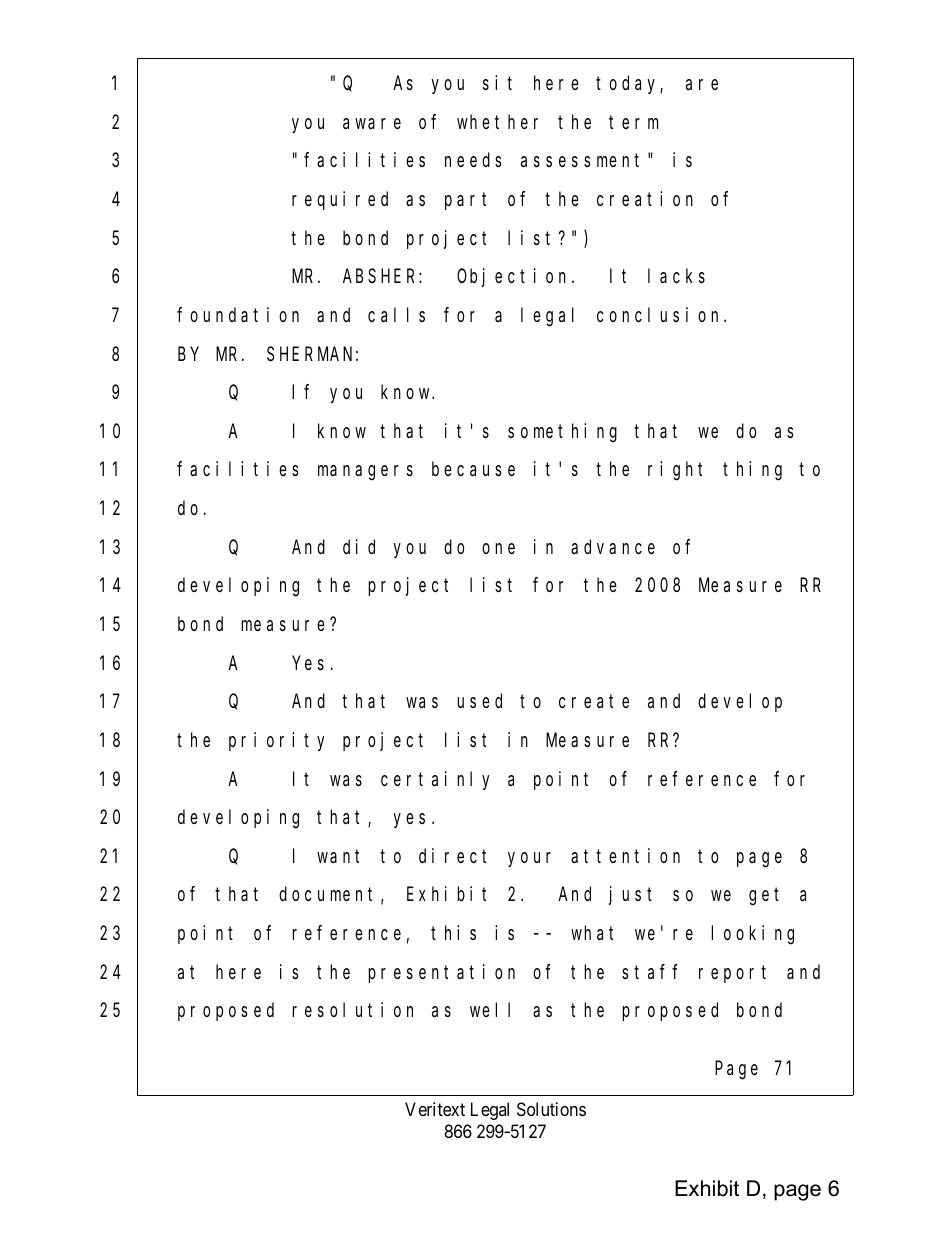  I want to click on one, so click(498, 548).
